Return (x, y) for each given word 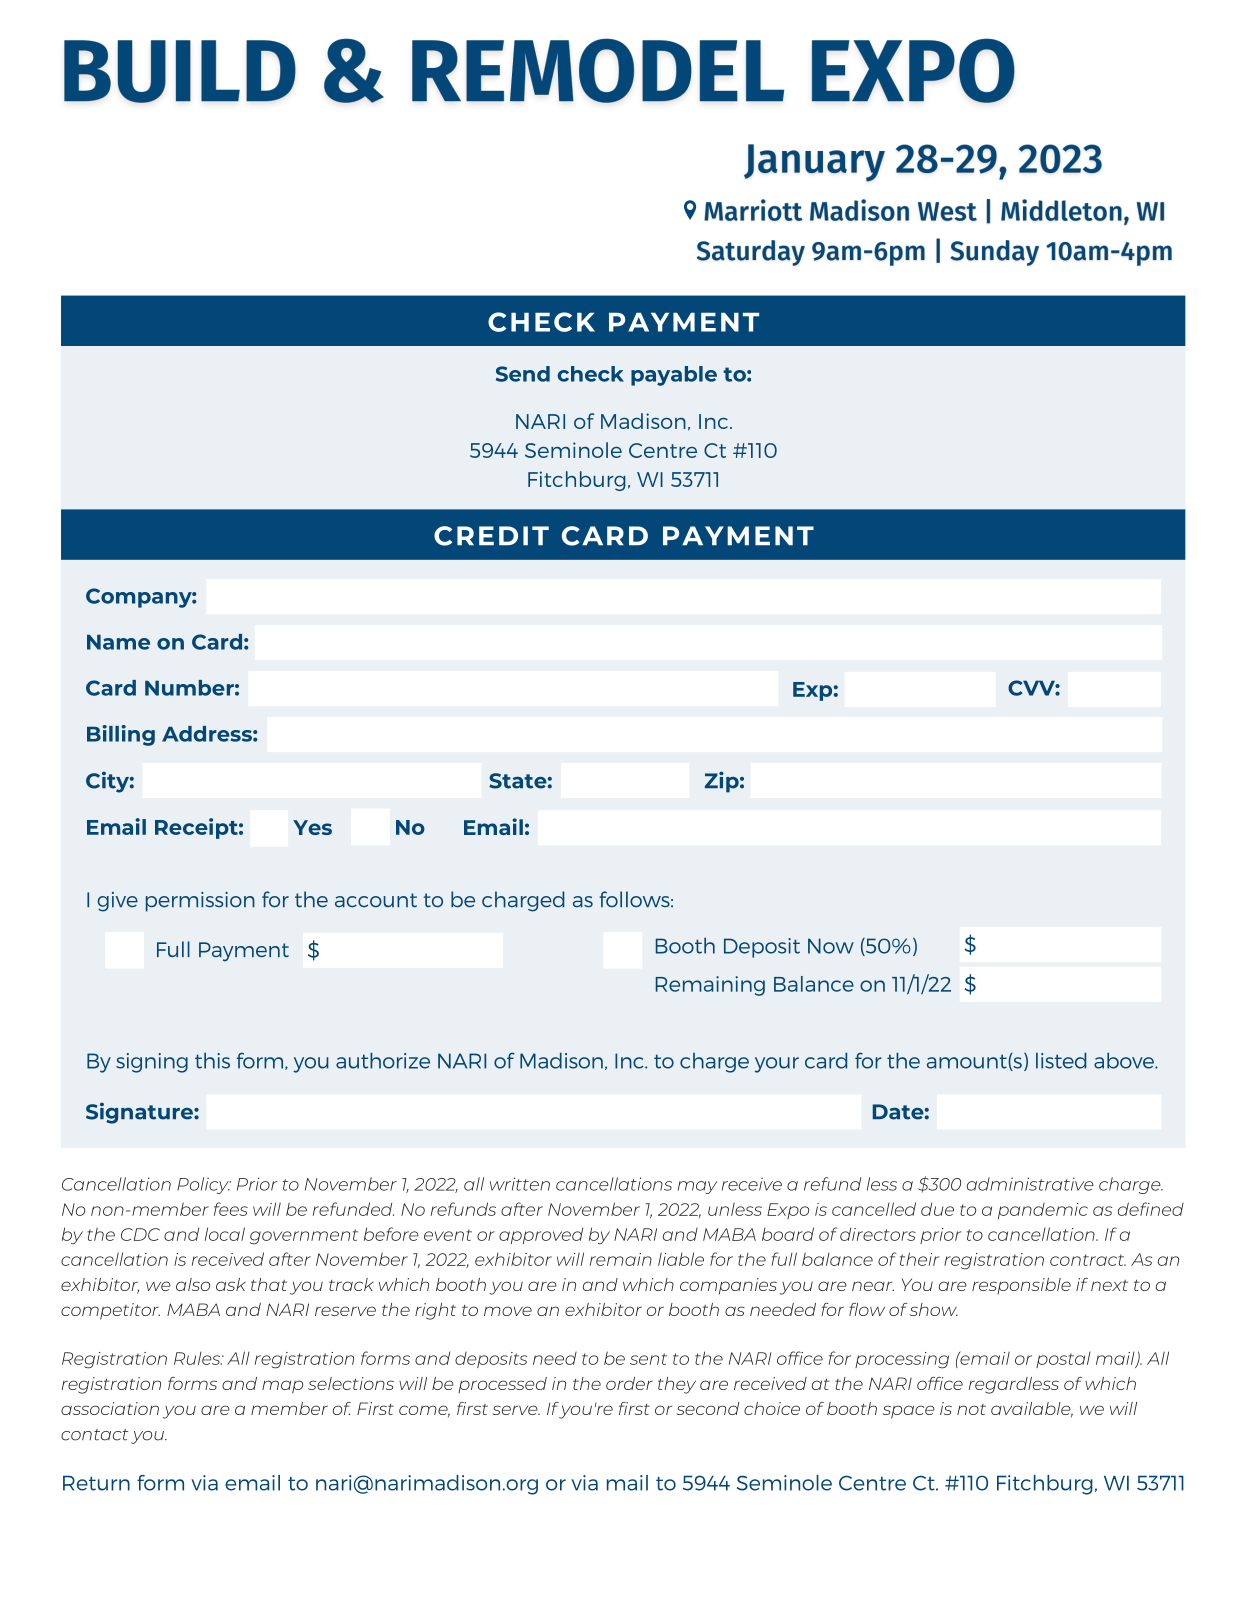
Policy (204, 1185)
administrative (1030, 1184)
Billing (121, 735)
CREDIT (491, 536)
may (697, 1187)
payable (674, 376)
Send (523, 374)
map (282, 1387)
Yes (312, 827)
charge (1131, 1185)
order (629, 1383)
